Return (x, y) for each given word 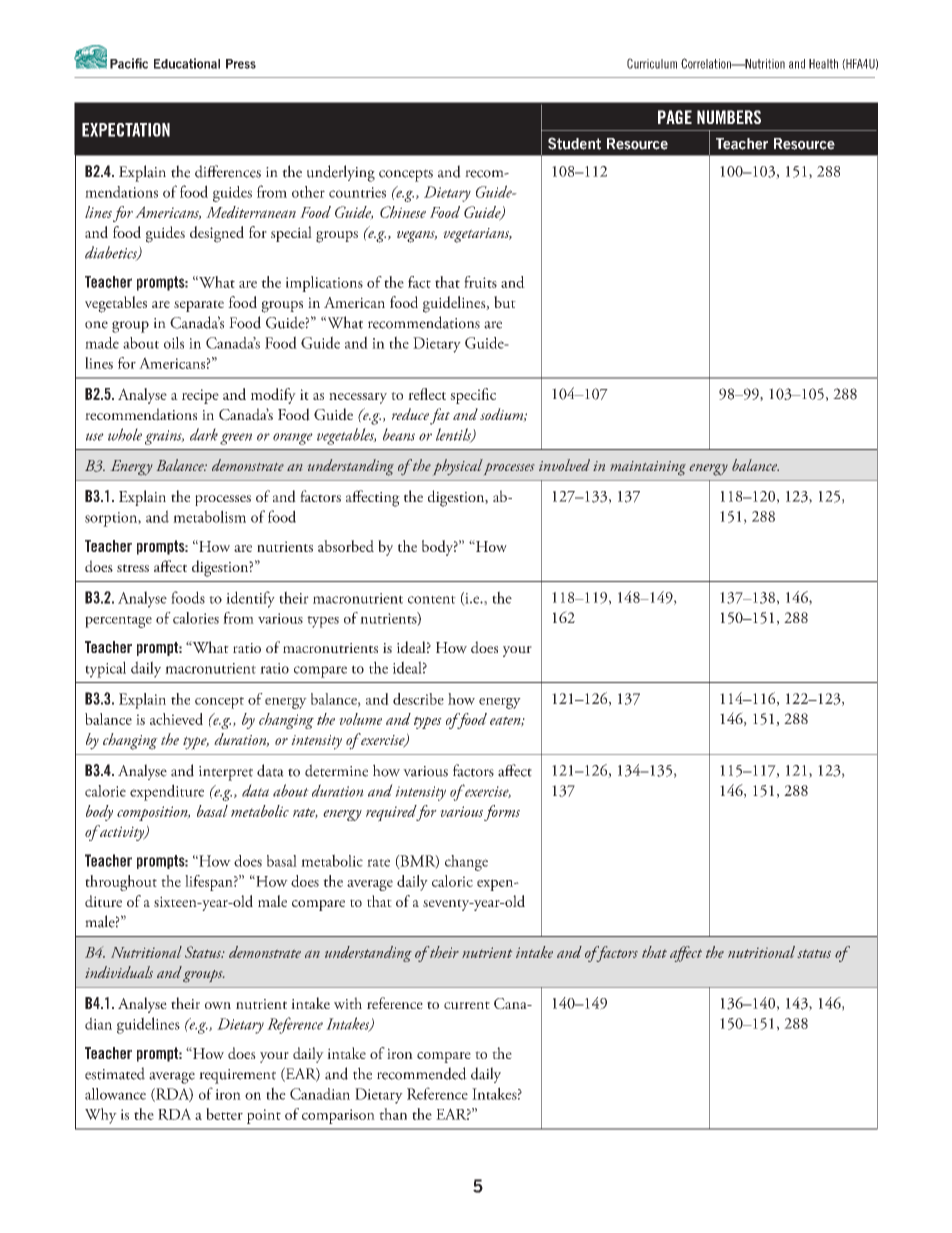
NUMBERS (729, 117)
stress (133, 568)
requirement (237, 1076)
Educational (187, 63)
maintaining (648, 468)
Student (574, 143)
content (432, 599)
